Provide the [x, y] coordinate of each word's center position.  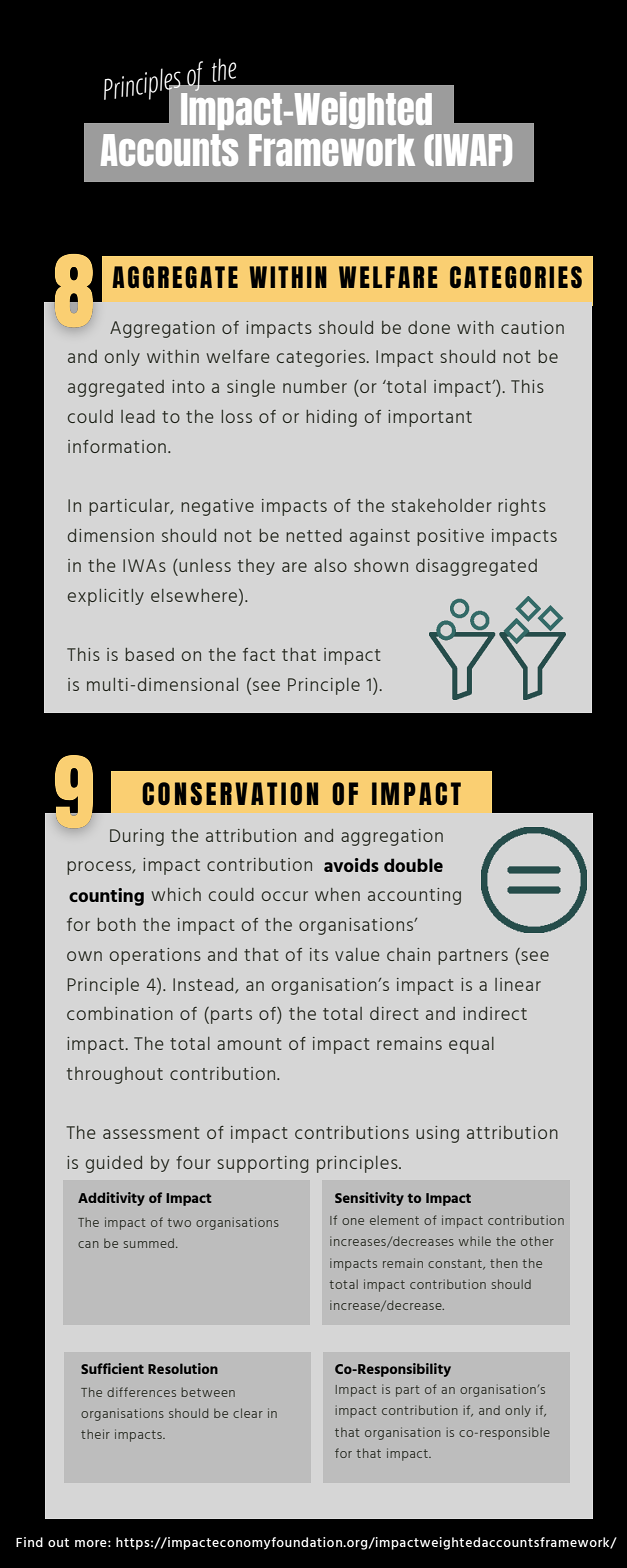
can [88, 1244]
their [95, 1434]
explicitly [106, 597]
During [137, 837]
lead [138, 416]
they [256, 567]
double [413, 865]
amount [249, 1044]
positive [450, 537]
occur [285, 896]
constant [456, 1264]
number [315, 386]
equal [471, 1045]
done [429, 327]
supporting [262, 1164]
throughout [115, 1075]
